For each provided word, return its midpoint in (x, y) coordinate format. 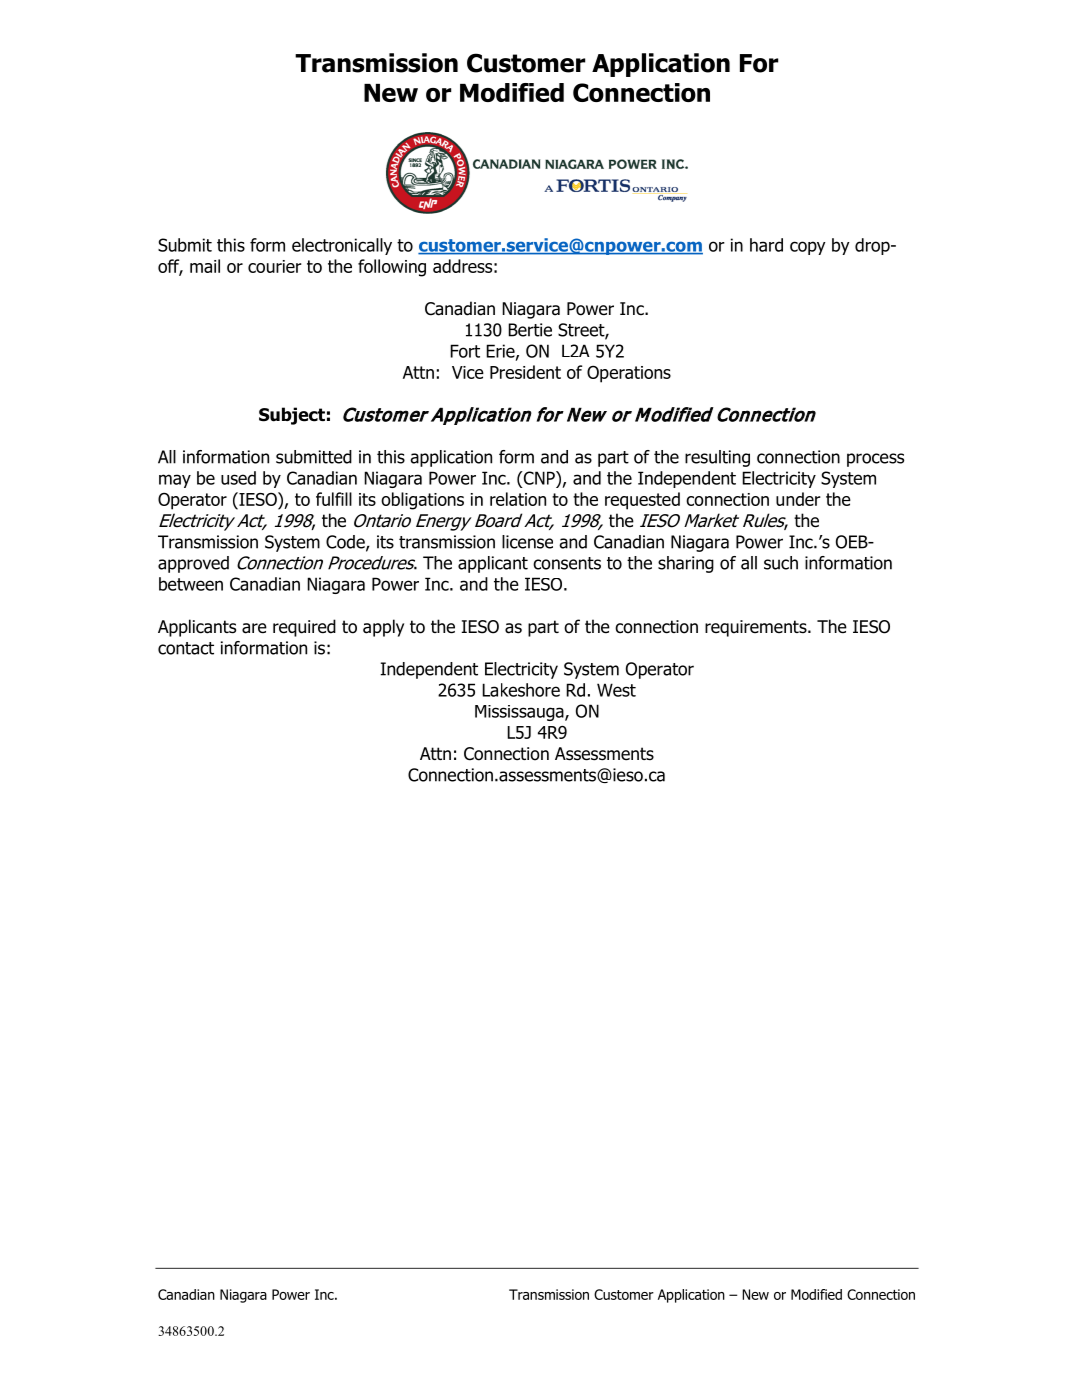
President (525, 372)
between (191, 584)
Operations (629, 374)
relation (518, 499)
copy (808, 248)
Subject (292, 416)
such (781, 563)
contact (186, 648)
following (392, 268)
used (238, 478)
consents (567, 563)
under (798, 499)
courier (275, 266)
